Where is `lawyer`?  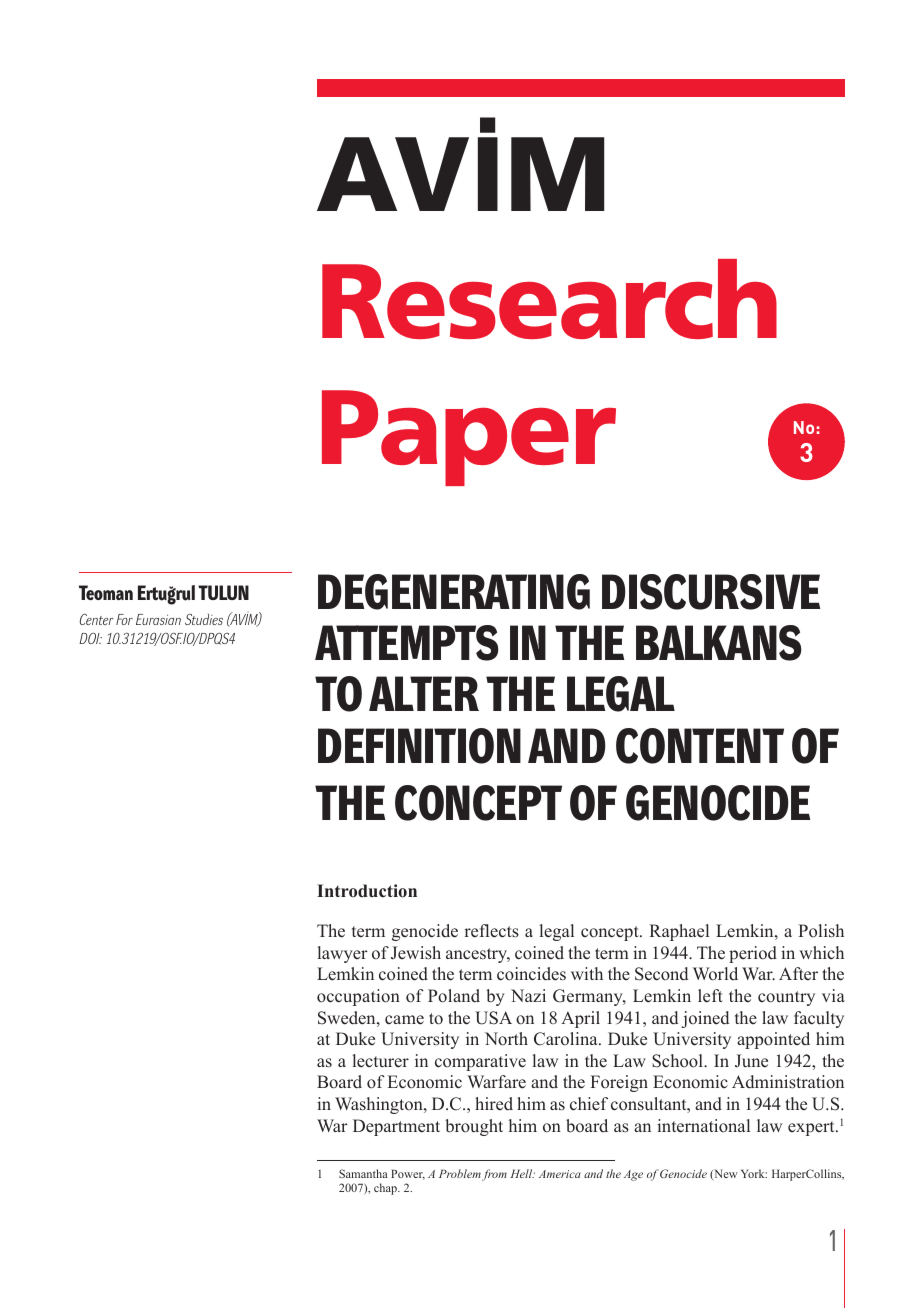 lawyer is located at coordinates (343, 954).
